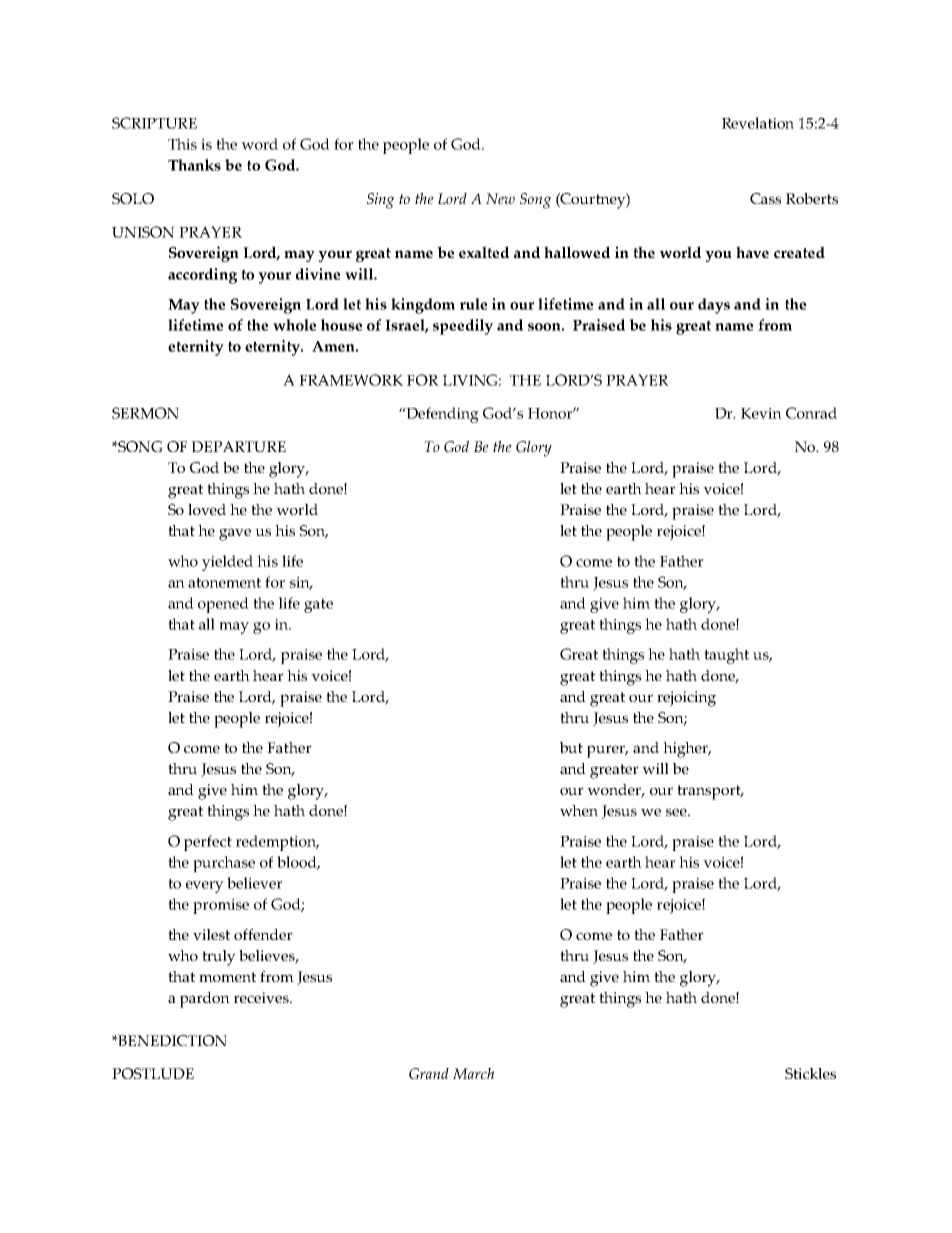 Image resolution: width=952 pixels, height=1233 pixels. I want to click on Revelation, so click(758, 123).
